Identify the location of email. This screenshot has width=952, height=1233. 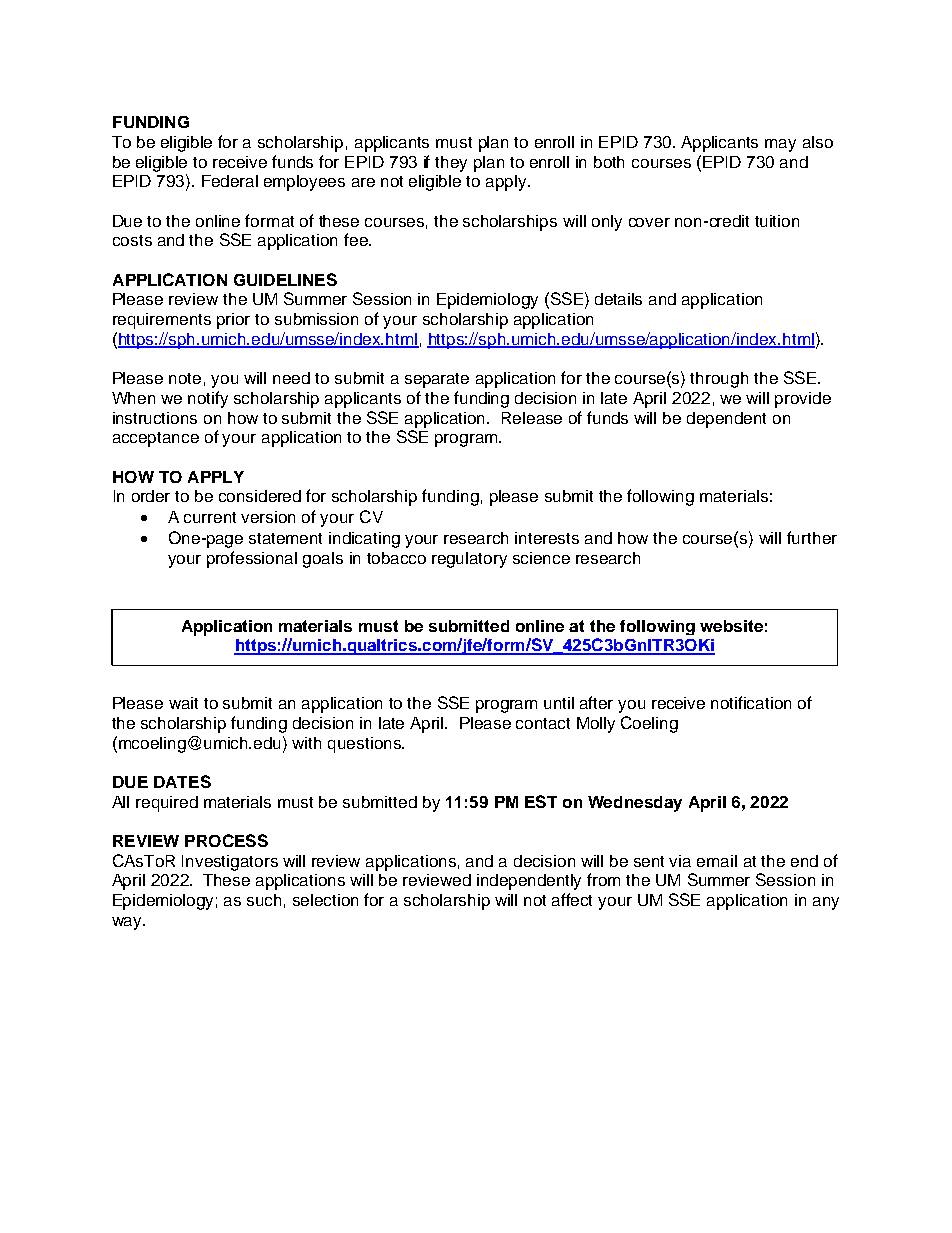
(717, 861).
